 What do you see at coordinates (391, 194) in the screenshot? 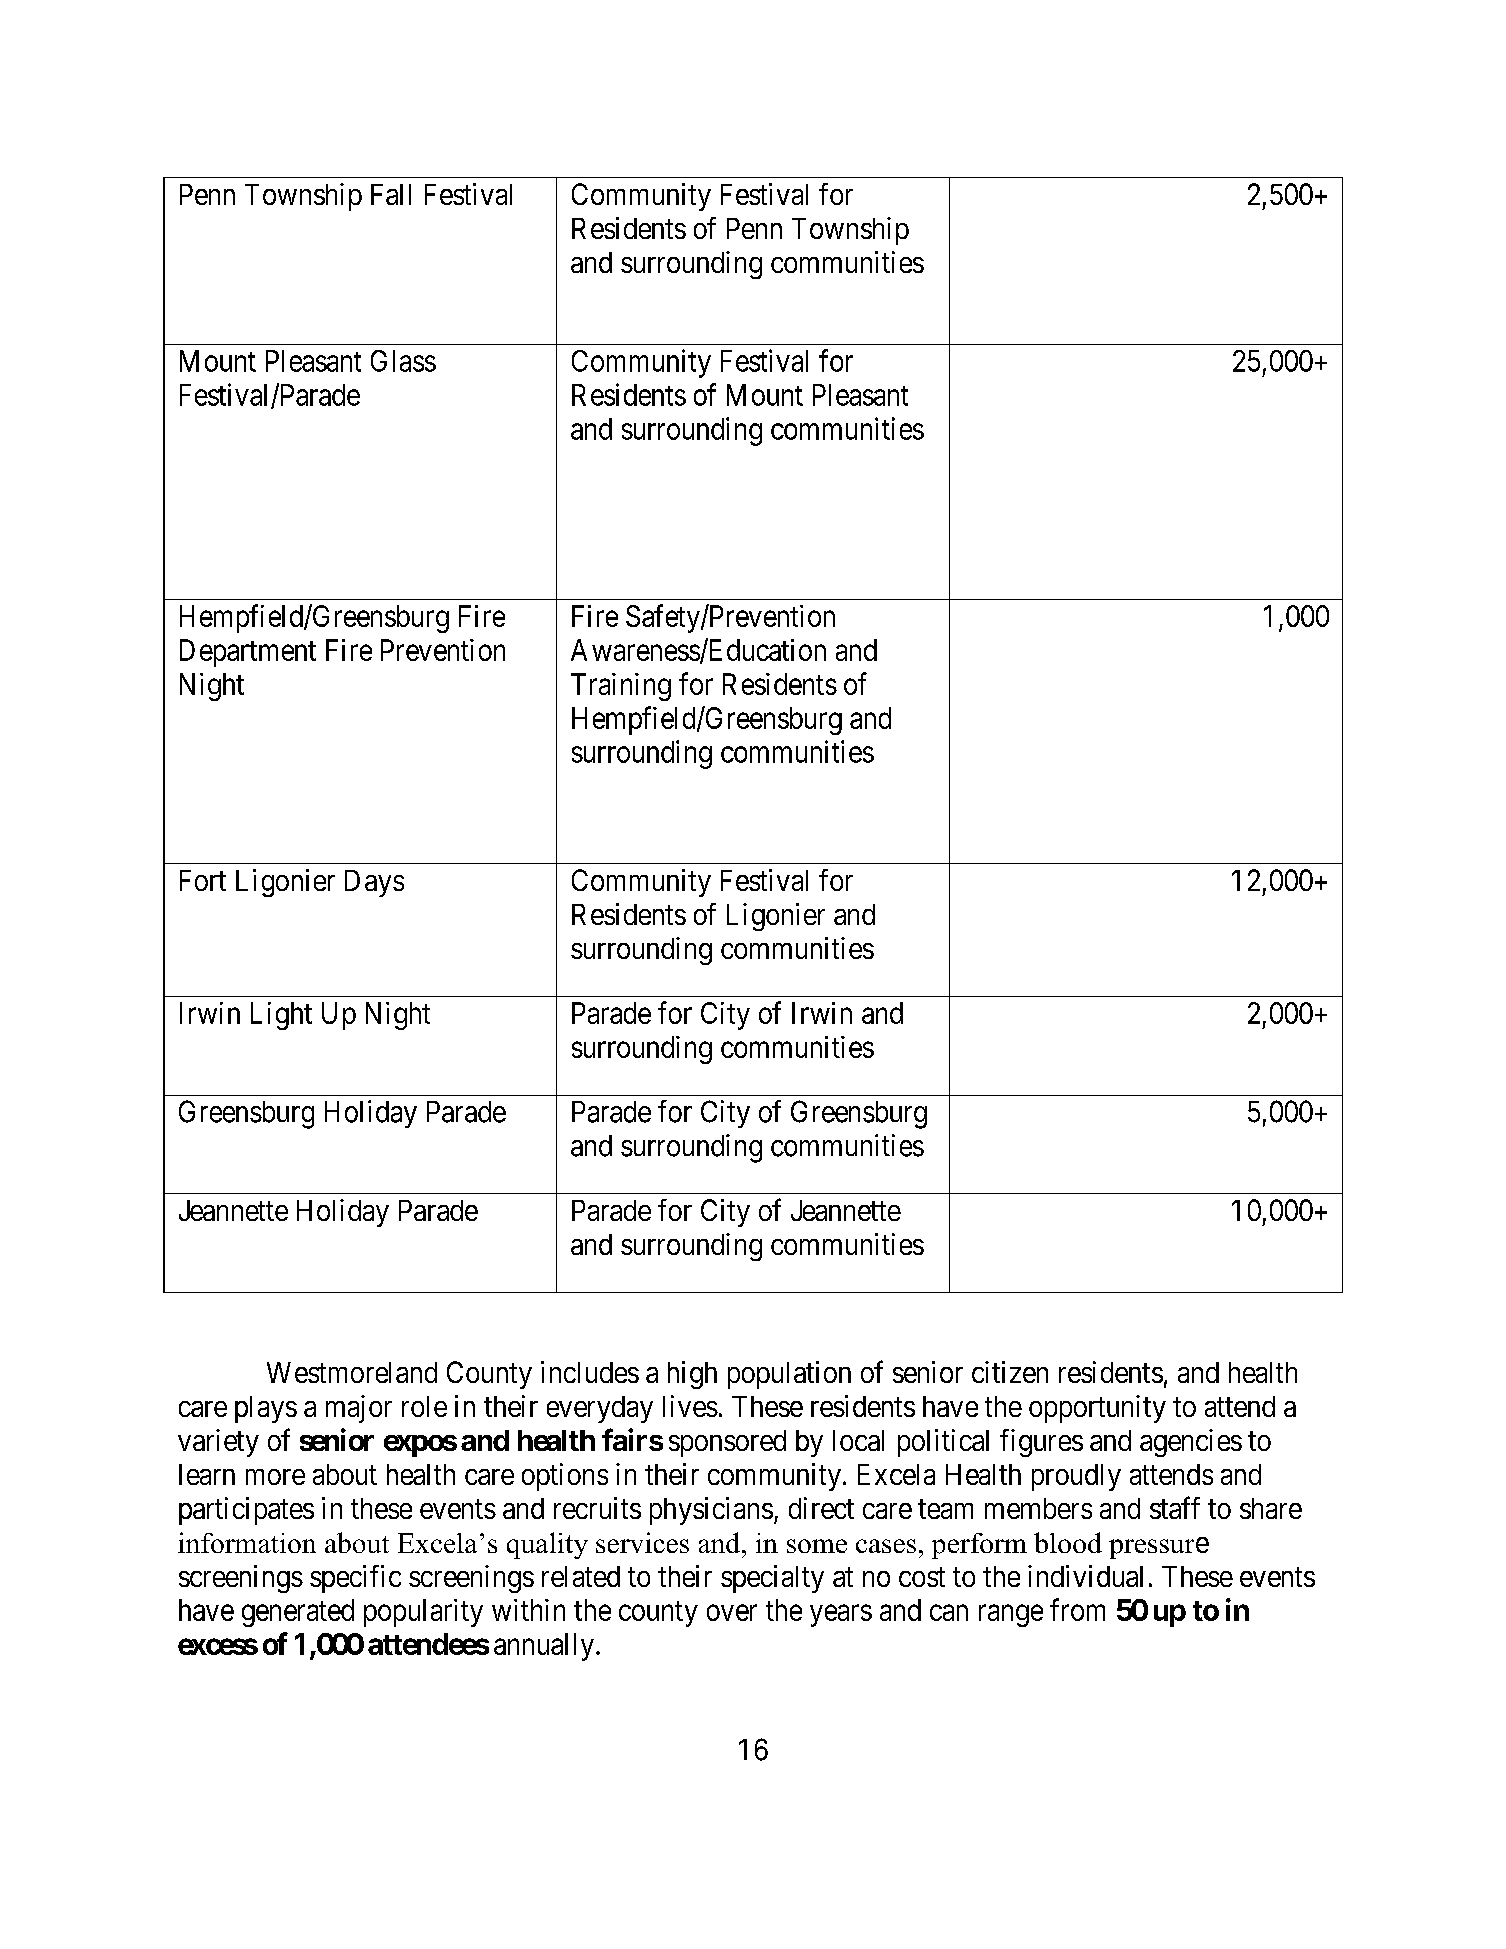
I see `Fall` at bounding box center [391, 194].
